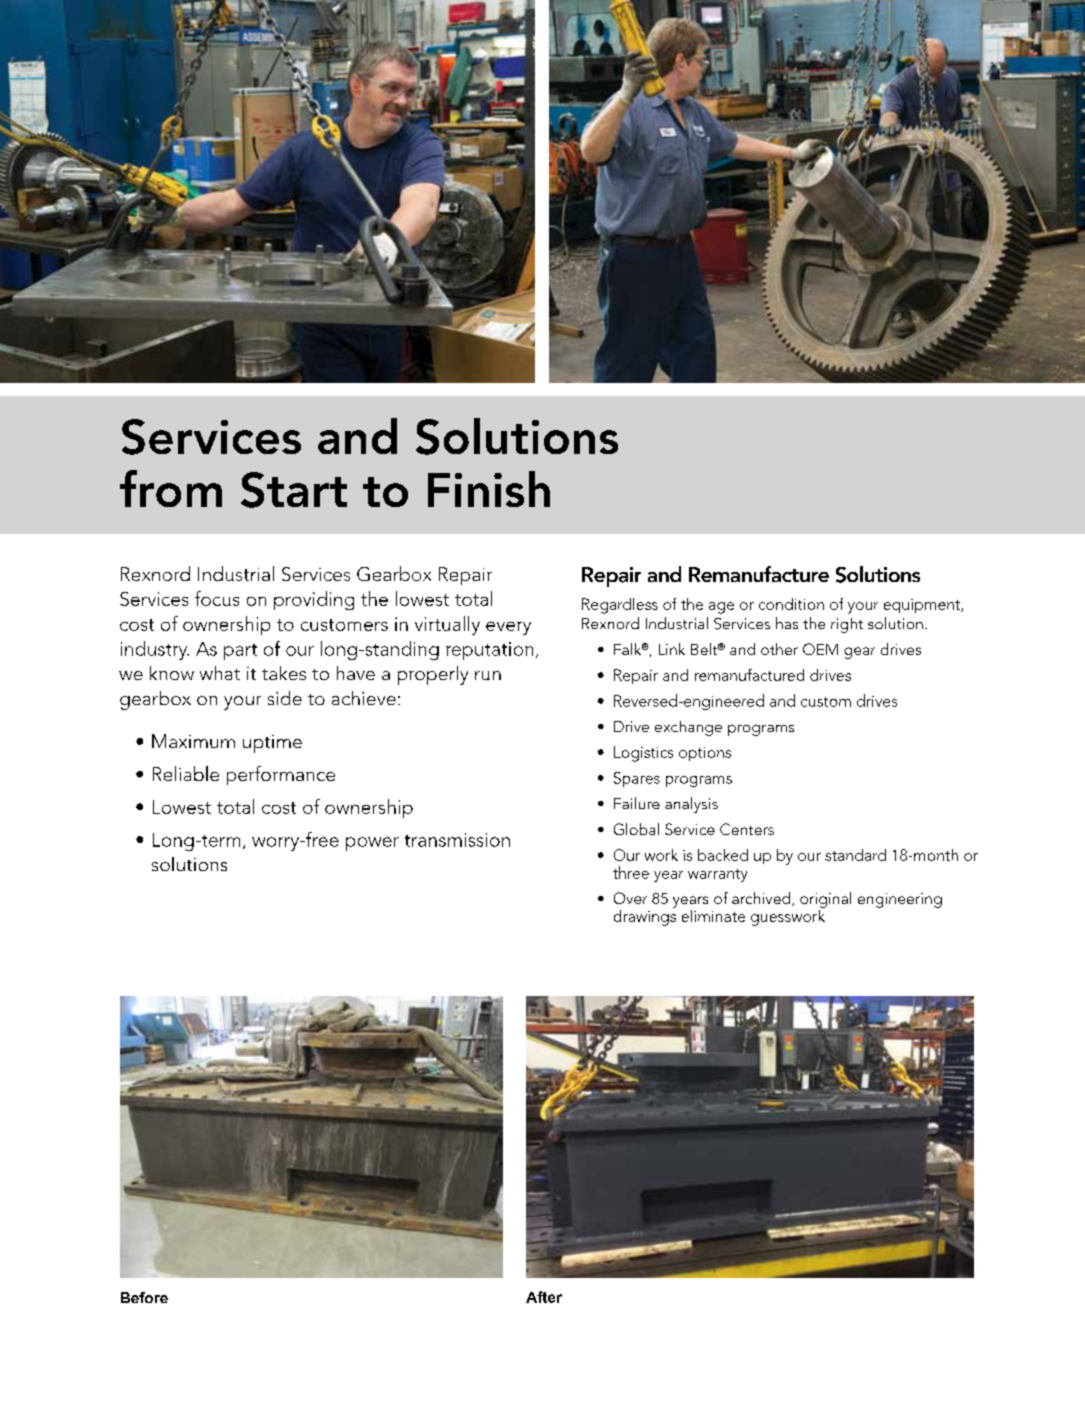 The width and height of the screenshot is (1085, 1404). I want to click on After, so click(544, 1297).
